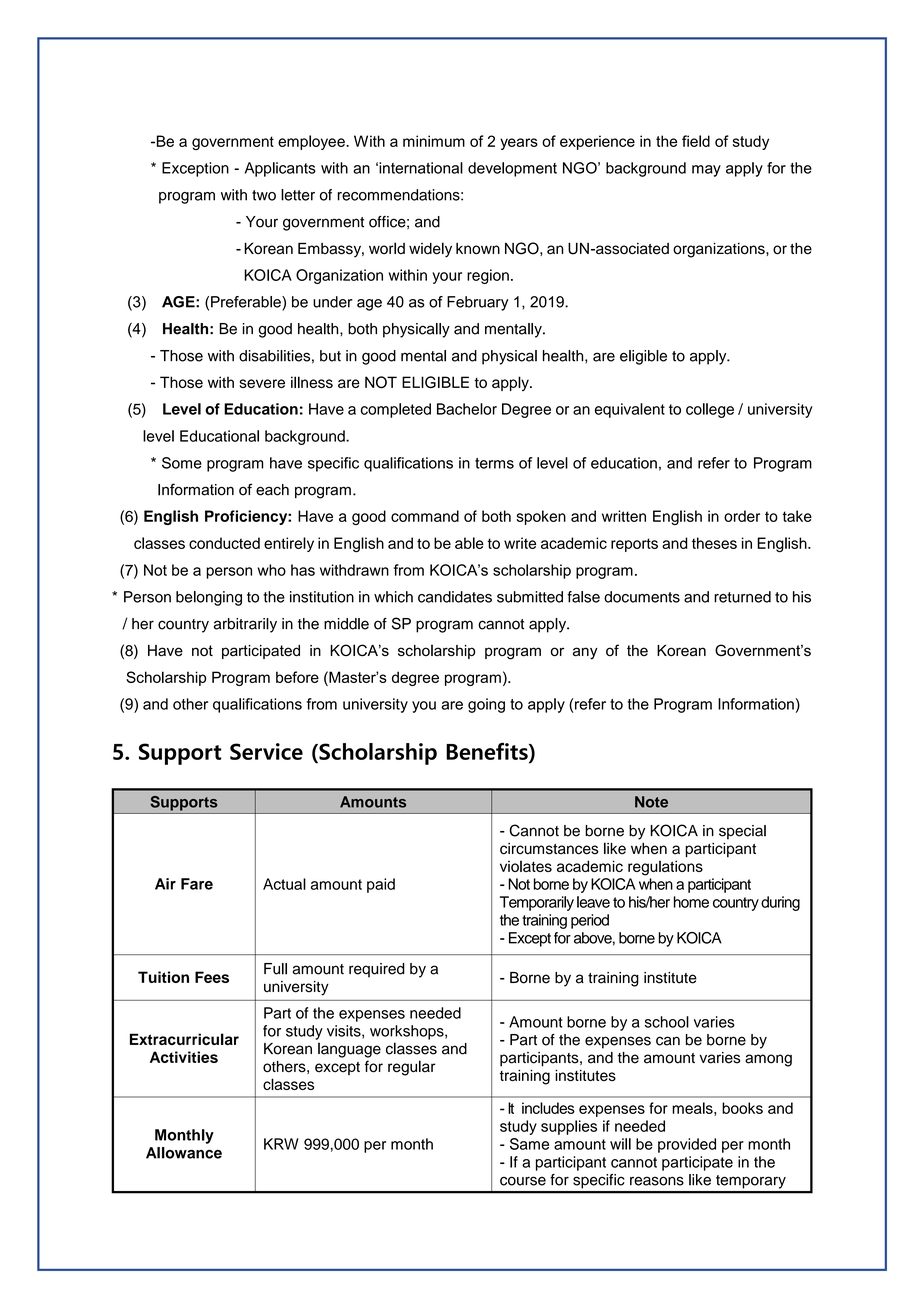  I want to click on two, so click(264, 195).
